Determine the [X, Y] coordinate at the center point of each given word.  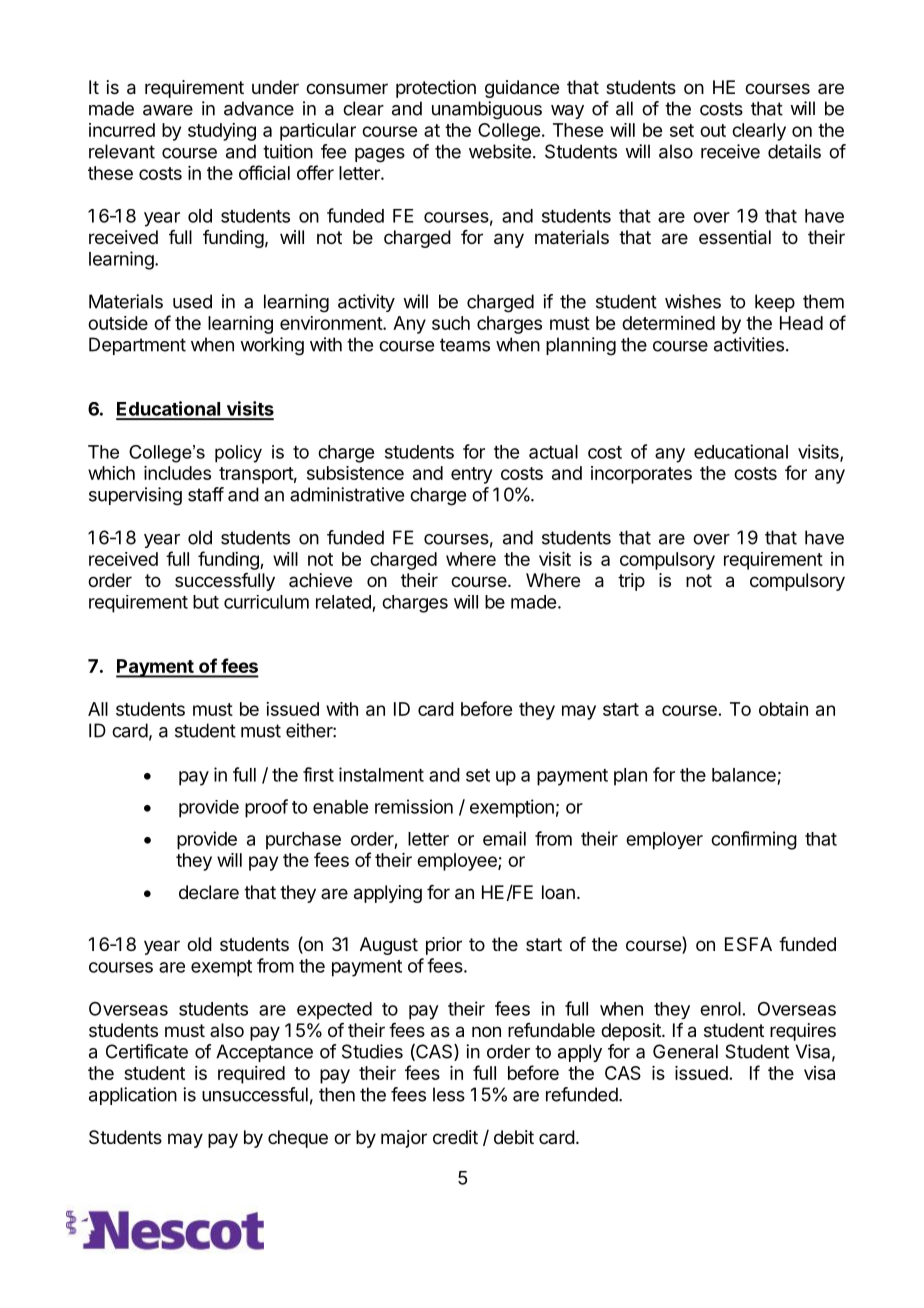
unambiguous [487, 110]
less [449, 1094]
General [685, 1051]
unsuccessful [255, 1094]
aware [168, 110]
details [794, 151]
